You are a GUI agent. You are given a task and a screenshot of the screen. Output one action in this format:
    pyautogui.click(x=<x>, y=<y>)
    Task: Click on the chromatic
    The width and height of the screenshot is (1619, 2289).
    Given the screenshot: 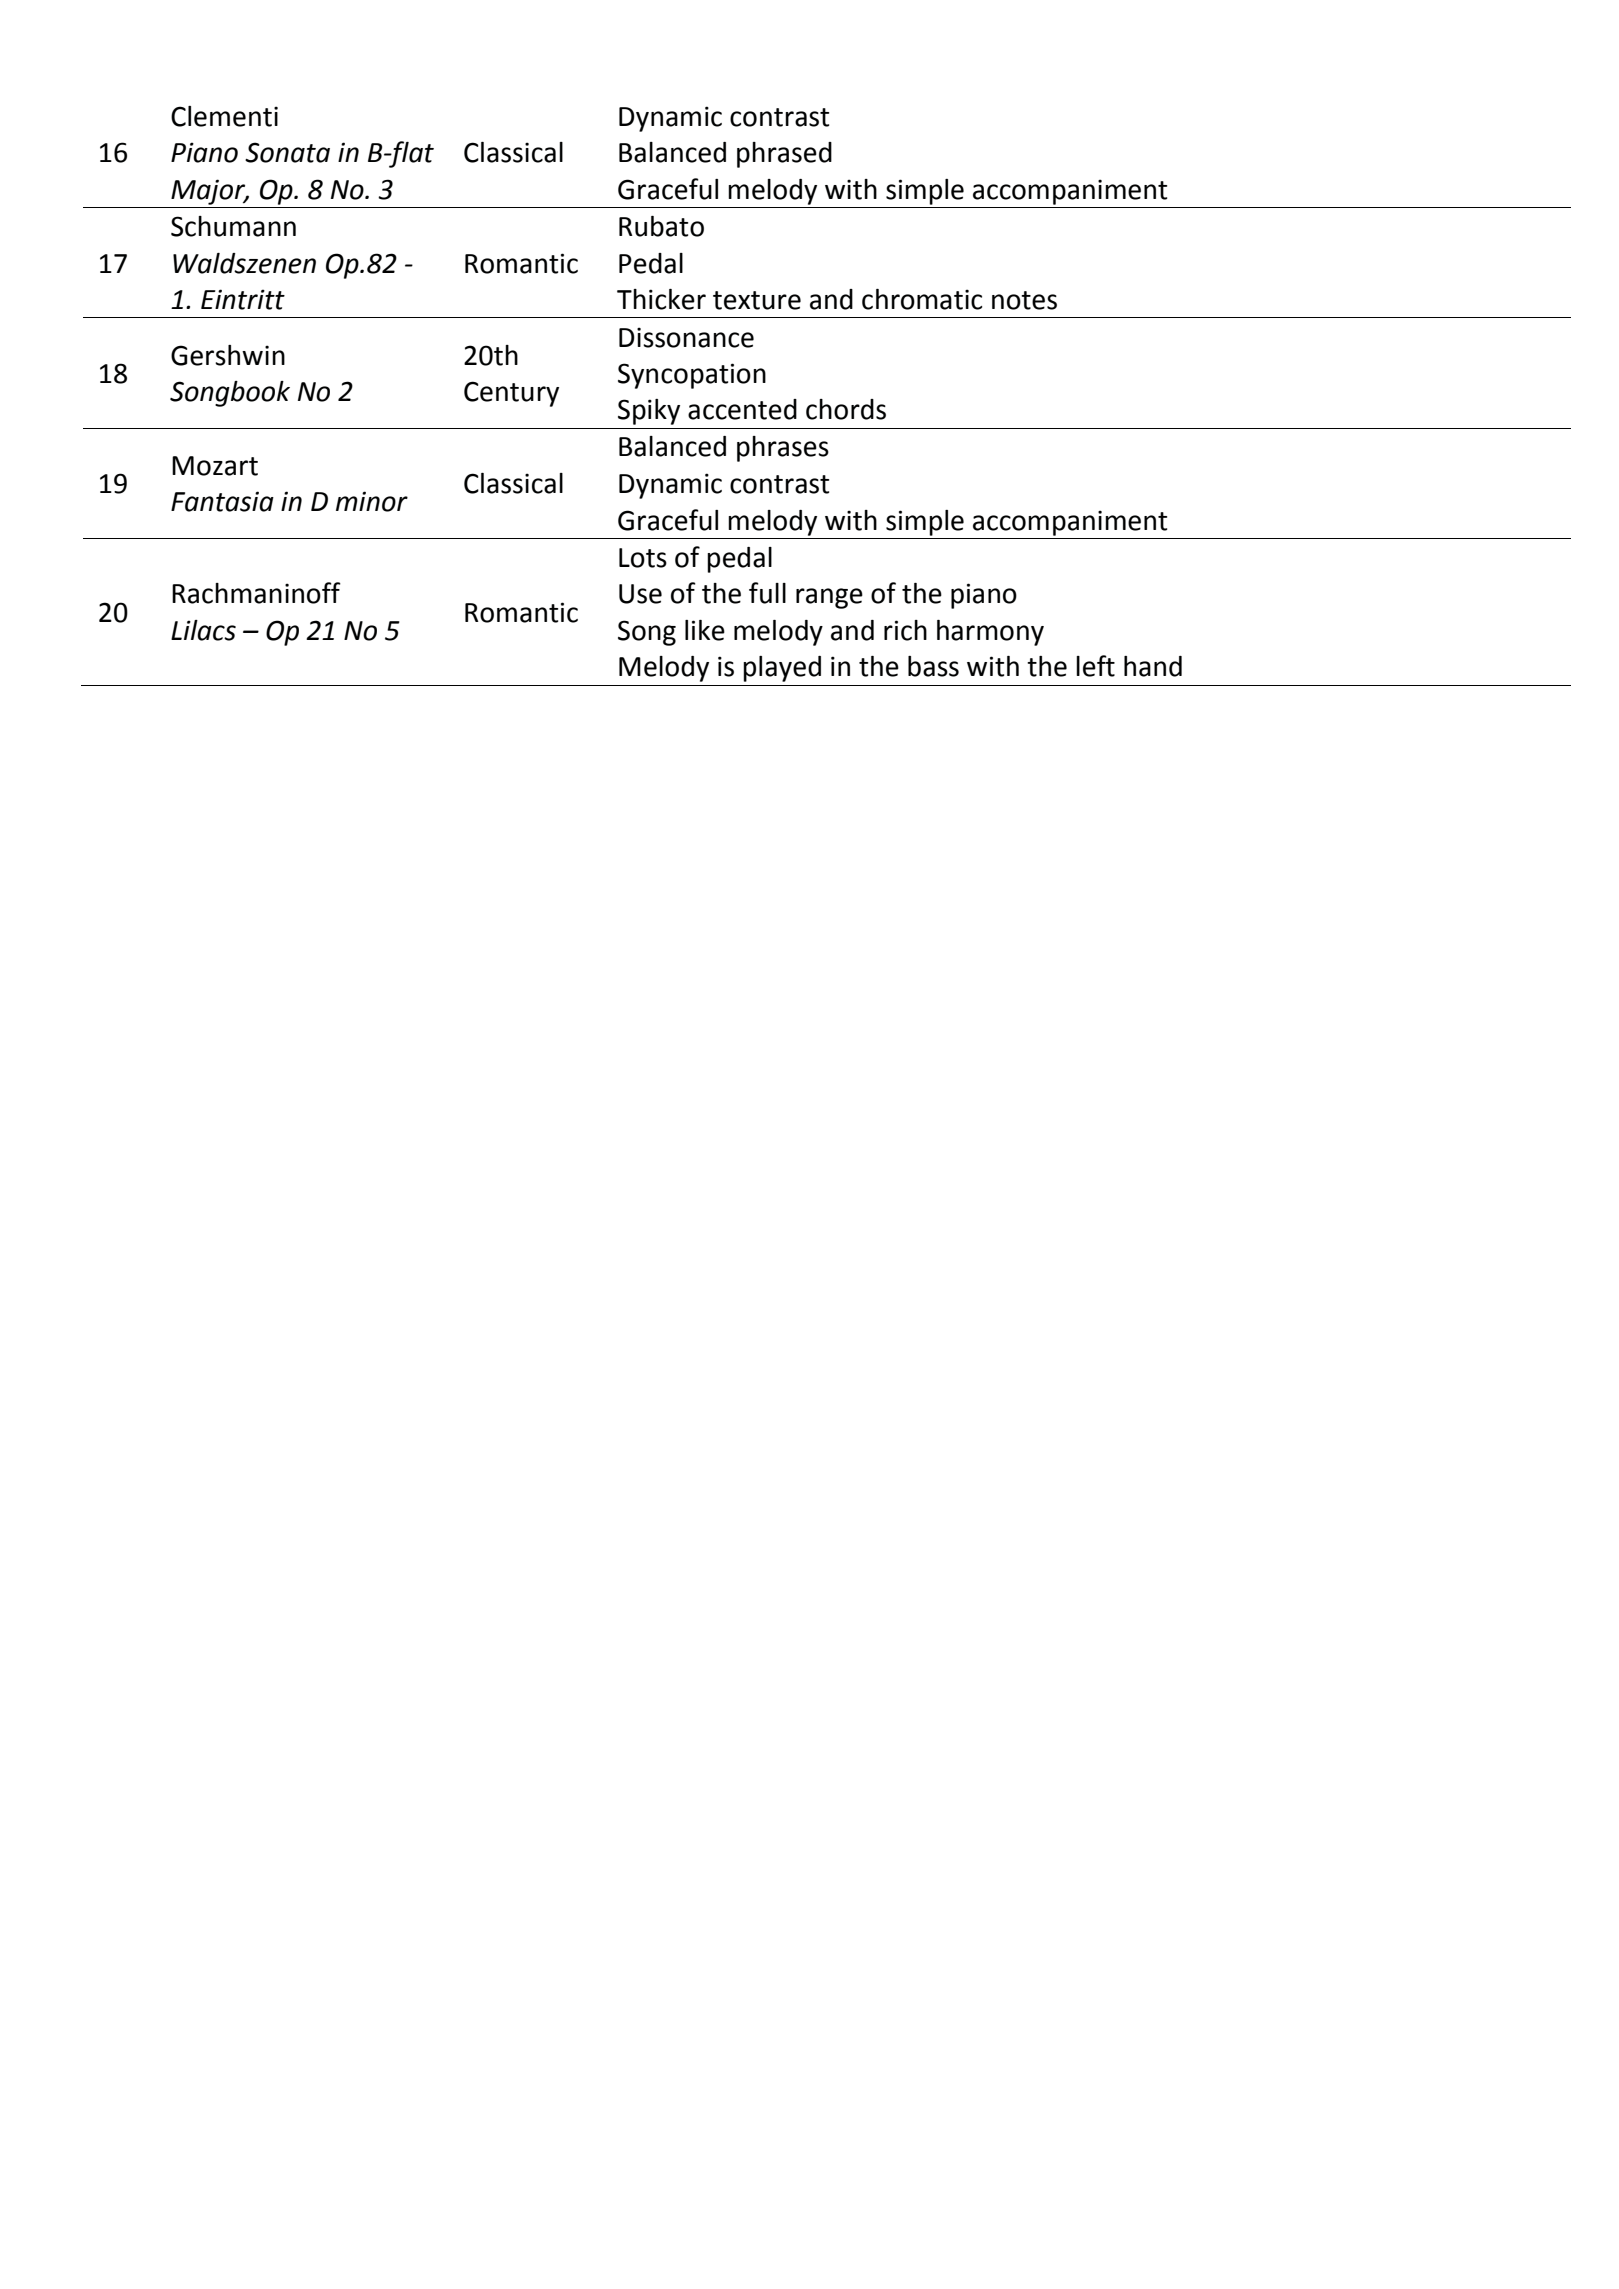 What is the action you would take?
    pyautogui.click(x=922, y=299)
